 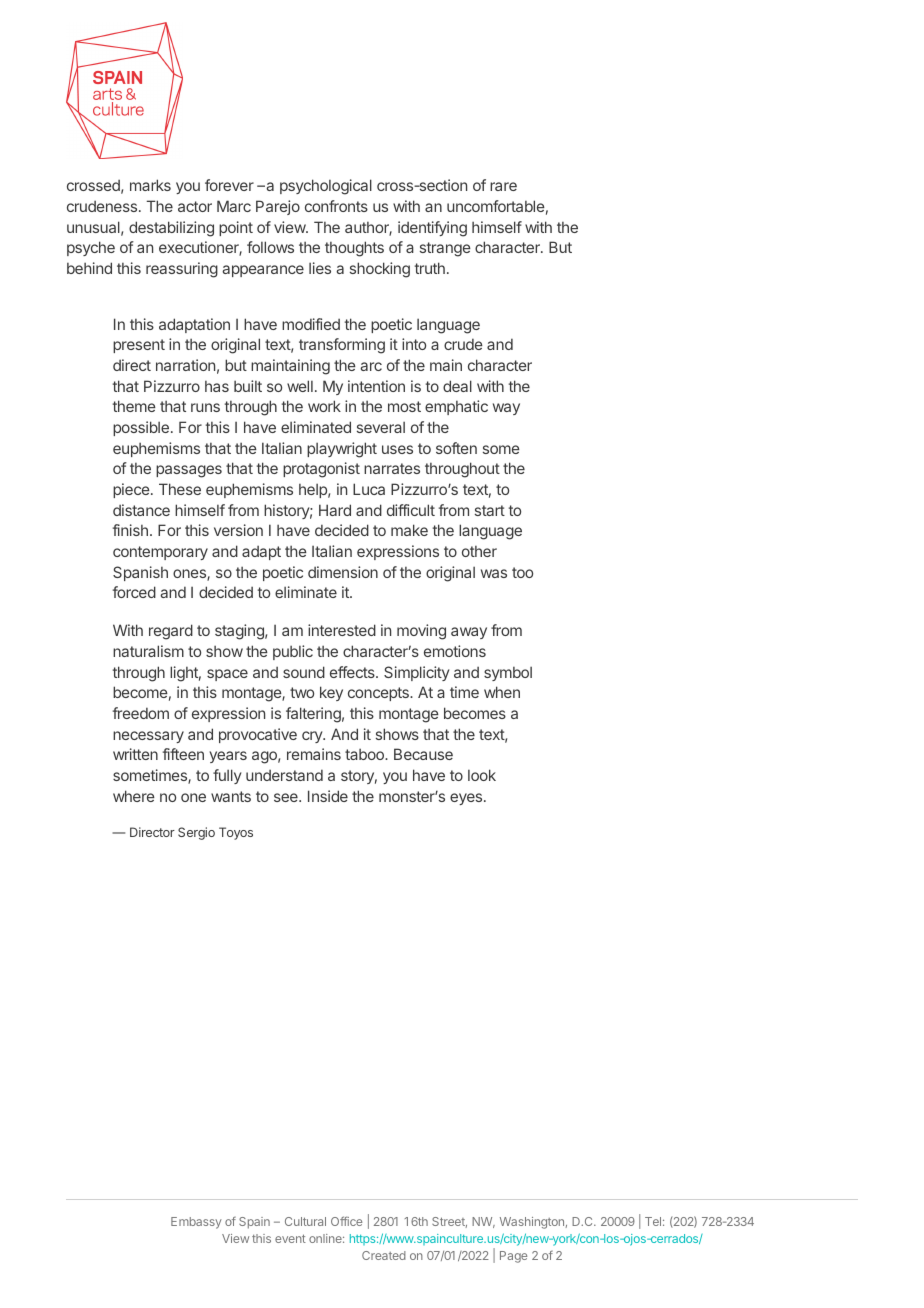 What do you see at coordinates (479, 551) in the screenshot?
I see `other` at bounding box center [479, 551].
